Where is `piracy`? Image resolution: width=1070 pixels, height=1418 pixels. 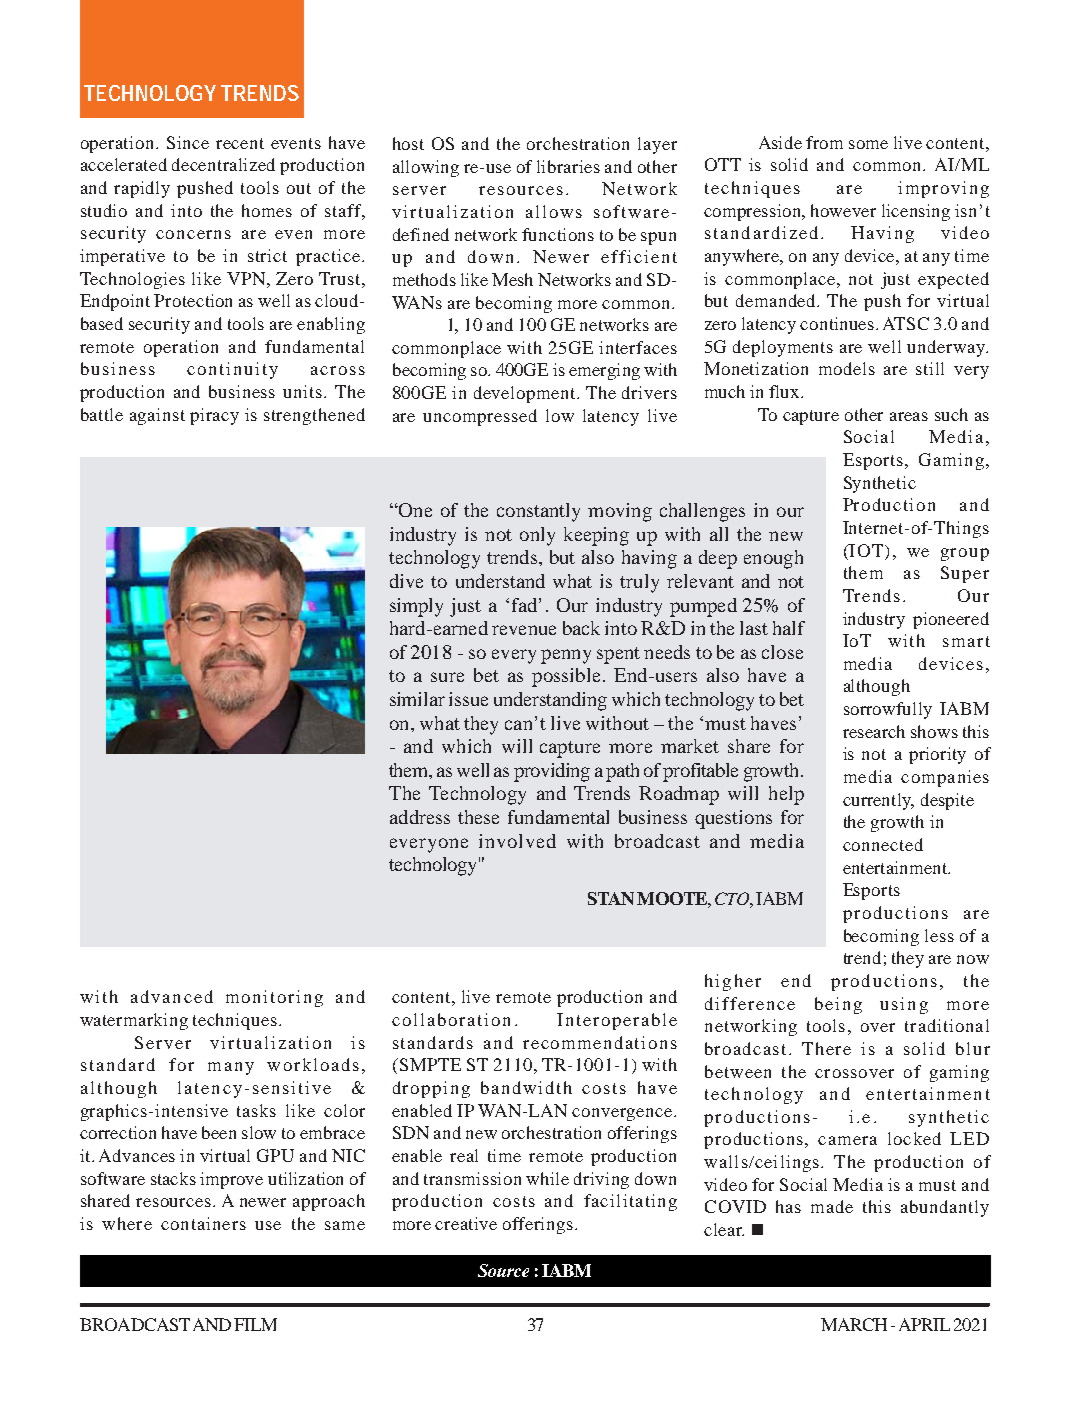
piracy is located at coordinates (214, 416).
